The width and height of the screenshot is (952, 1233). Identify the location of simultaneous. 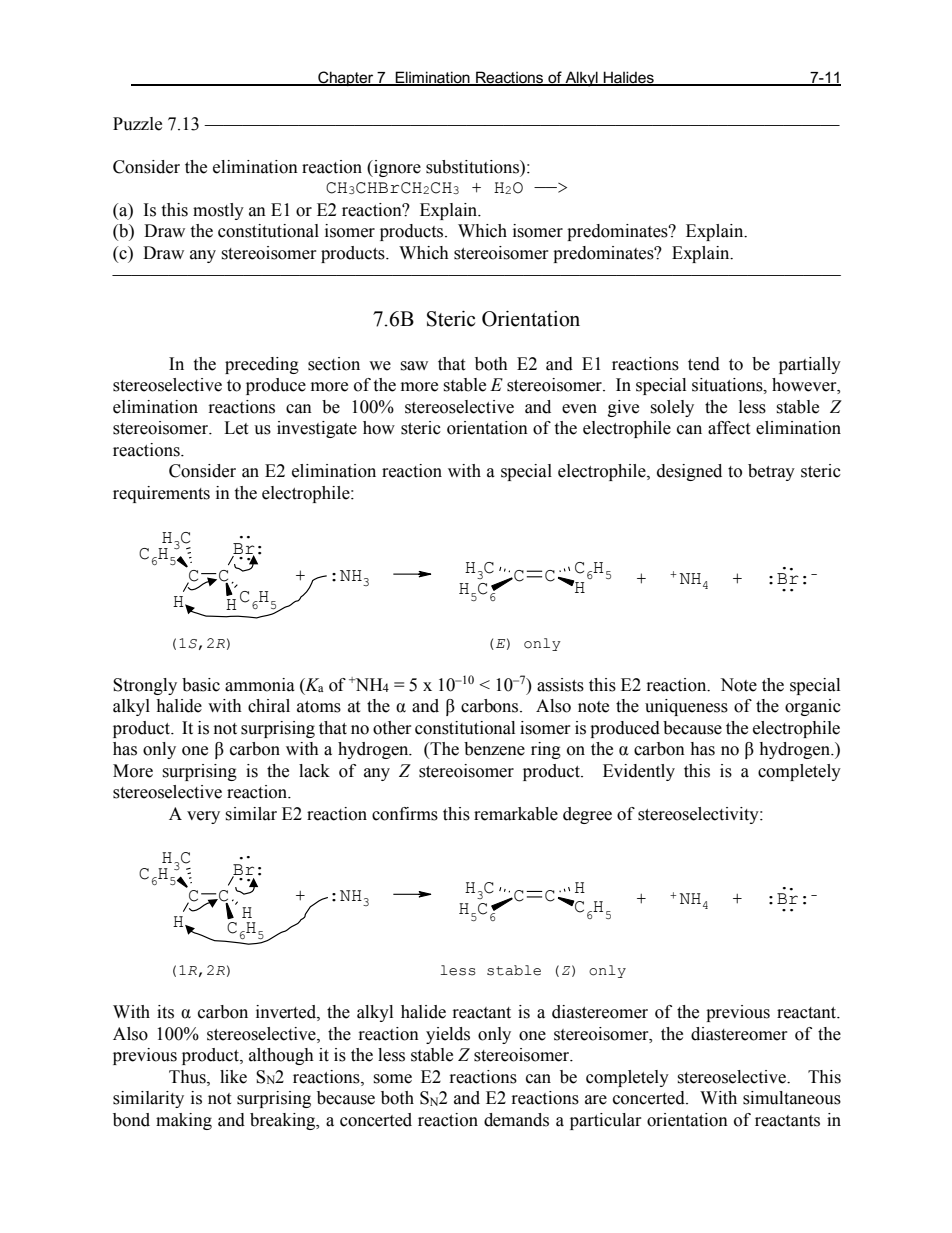
(792, 1098).
